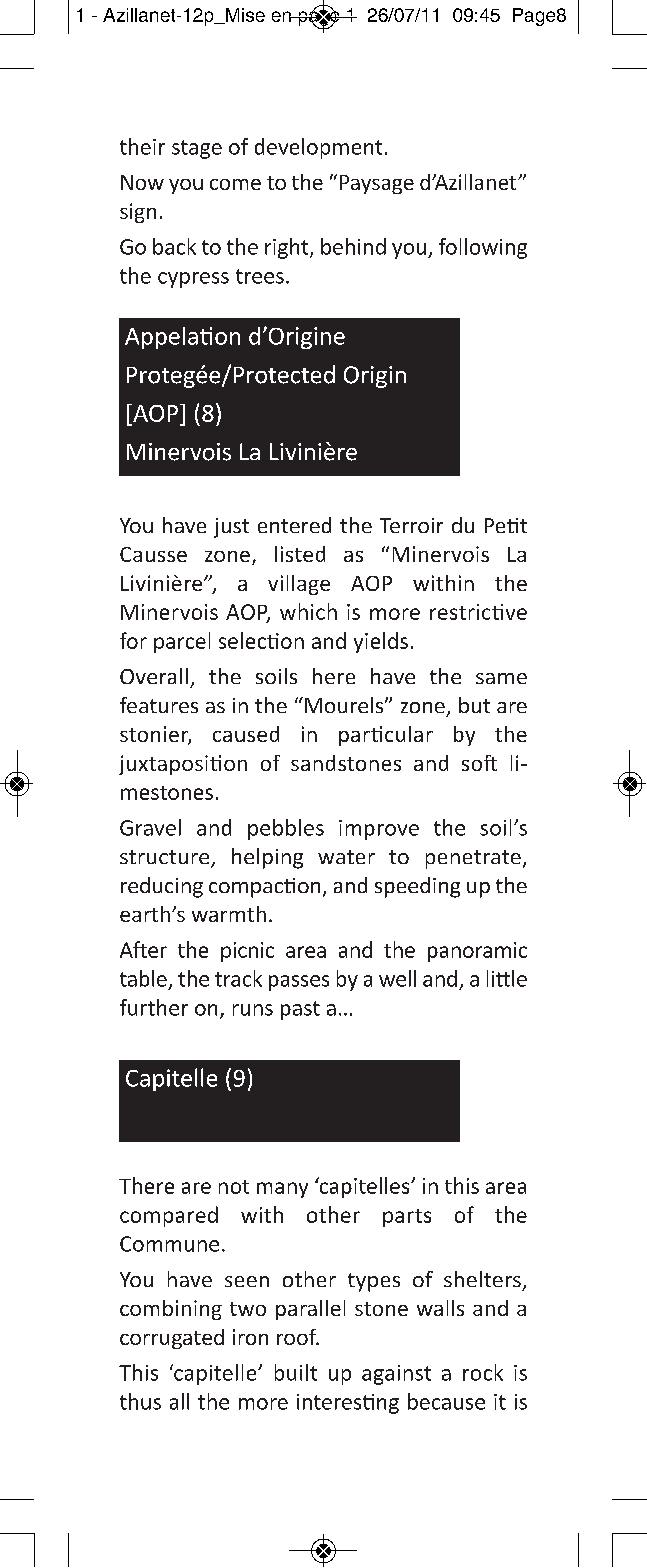 Image resolution: width=647 pixels, height=1568 pixels. I want to click on following, so click(483, 248).
